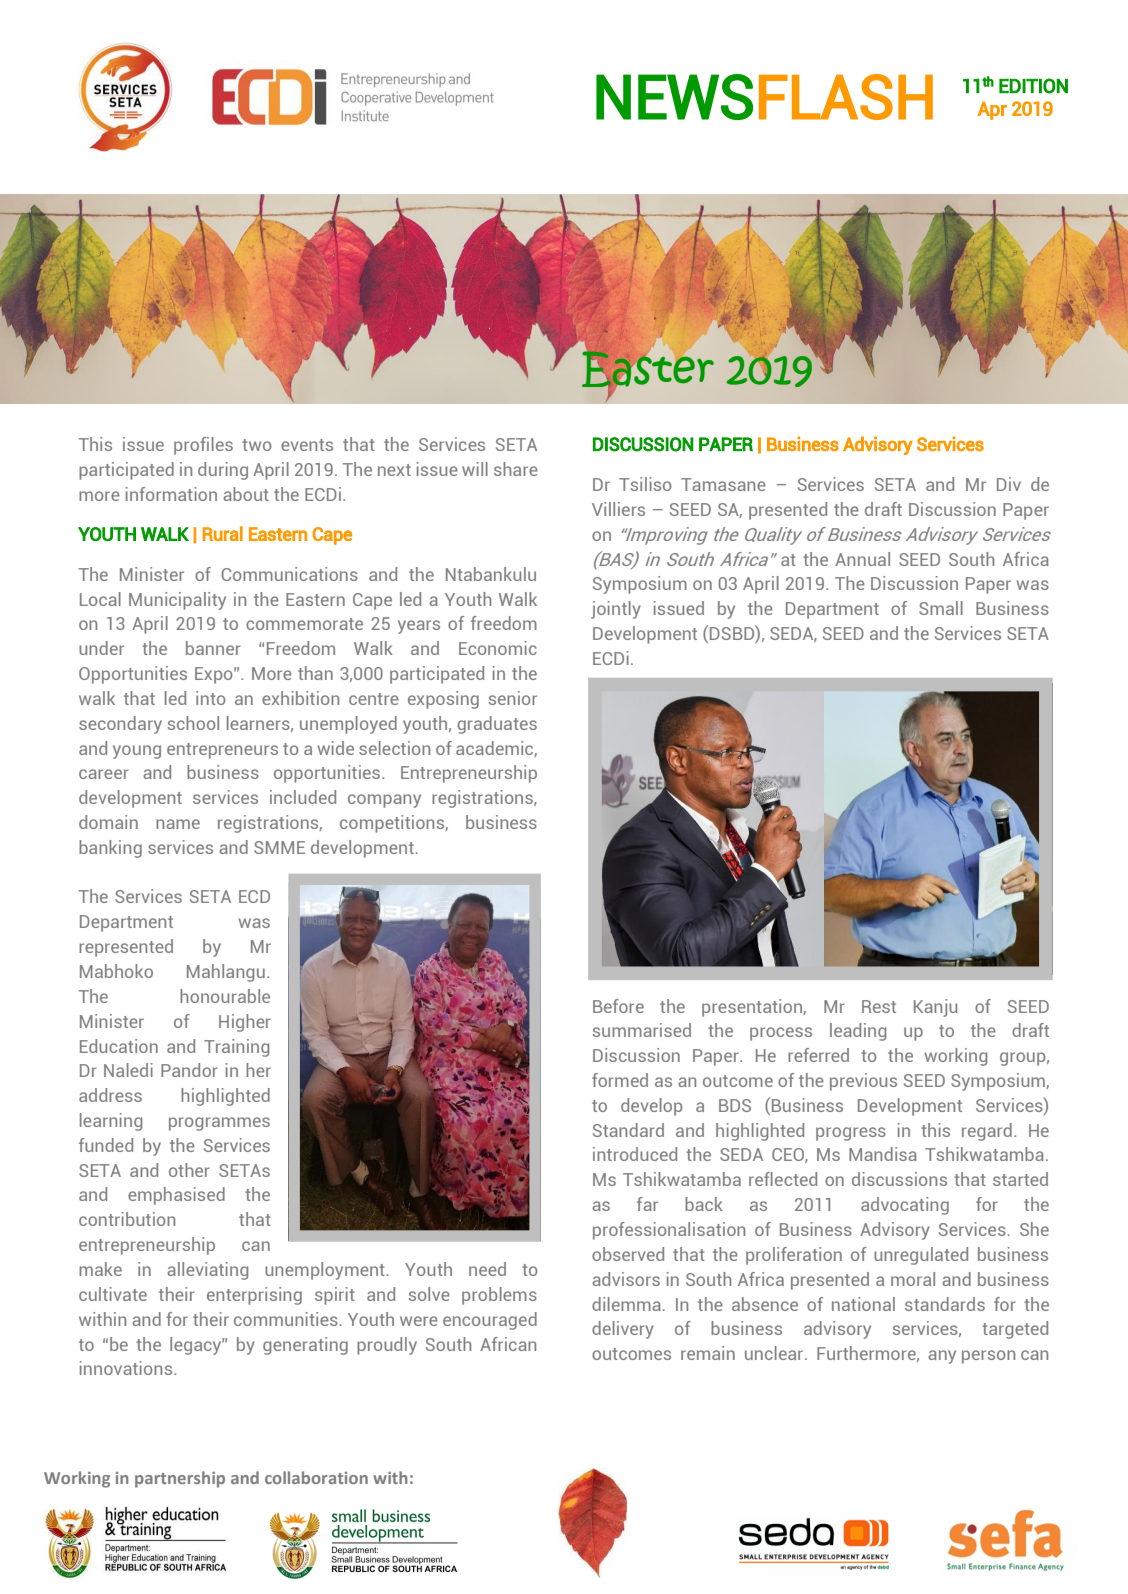 The image size is (1128, 1594). What do you see at coordinates (178, 824) in the screenshot?
I see `name` at bounding box center [178, 824].
